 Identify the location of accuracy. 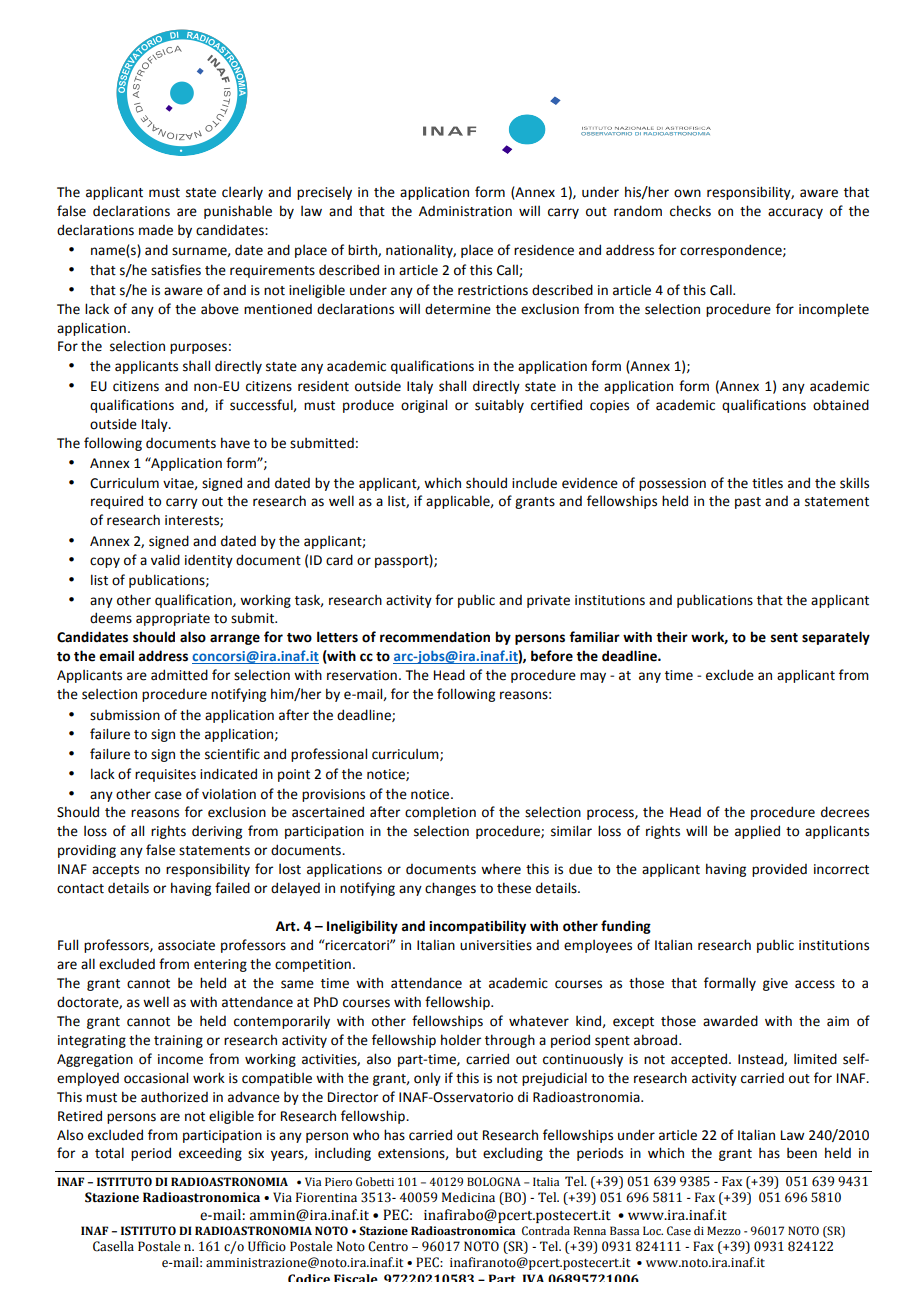
(795, 213).
